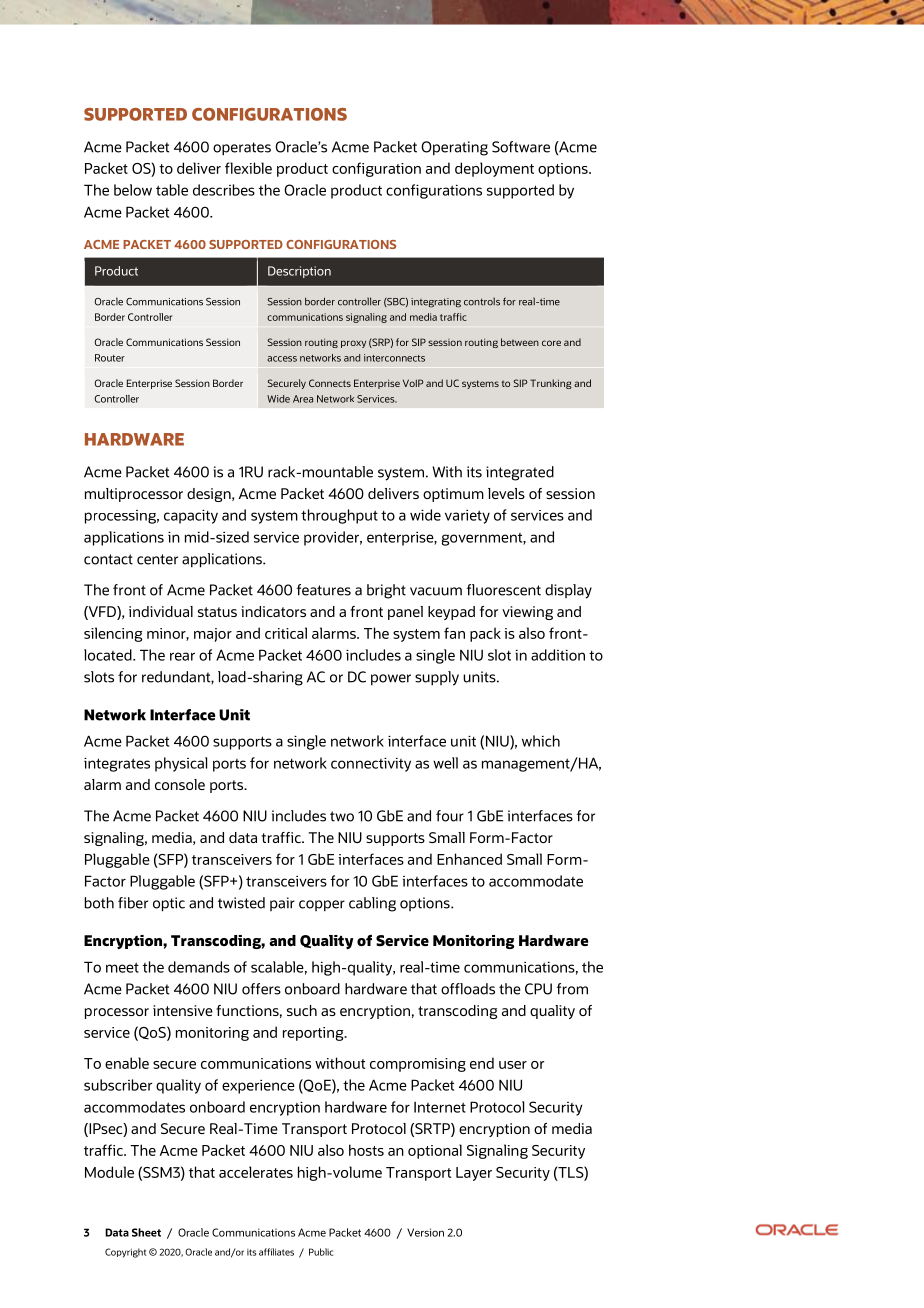 The image size is (924, 1308). I want to click on Sheet, so click(146, 1232).
